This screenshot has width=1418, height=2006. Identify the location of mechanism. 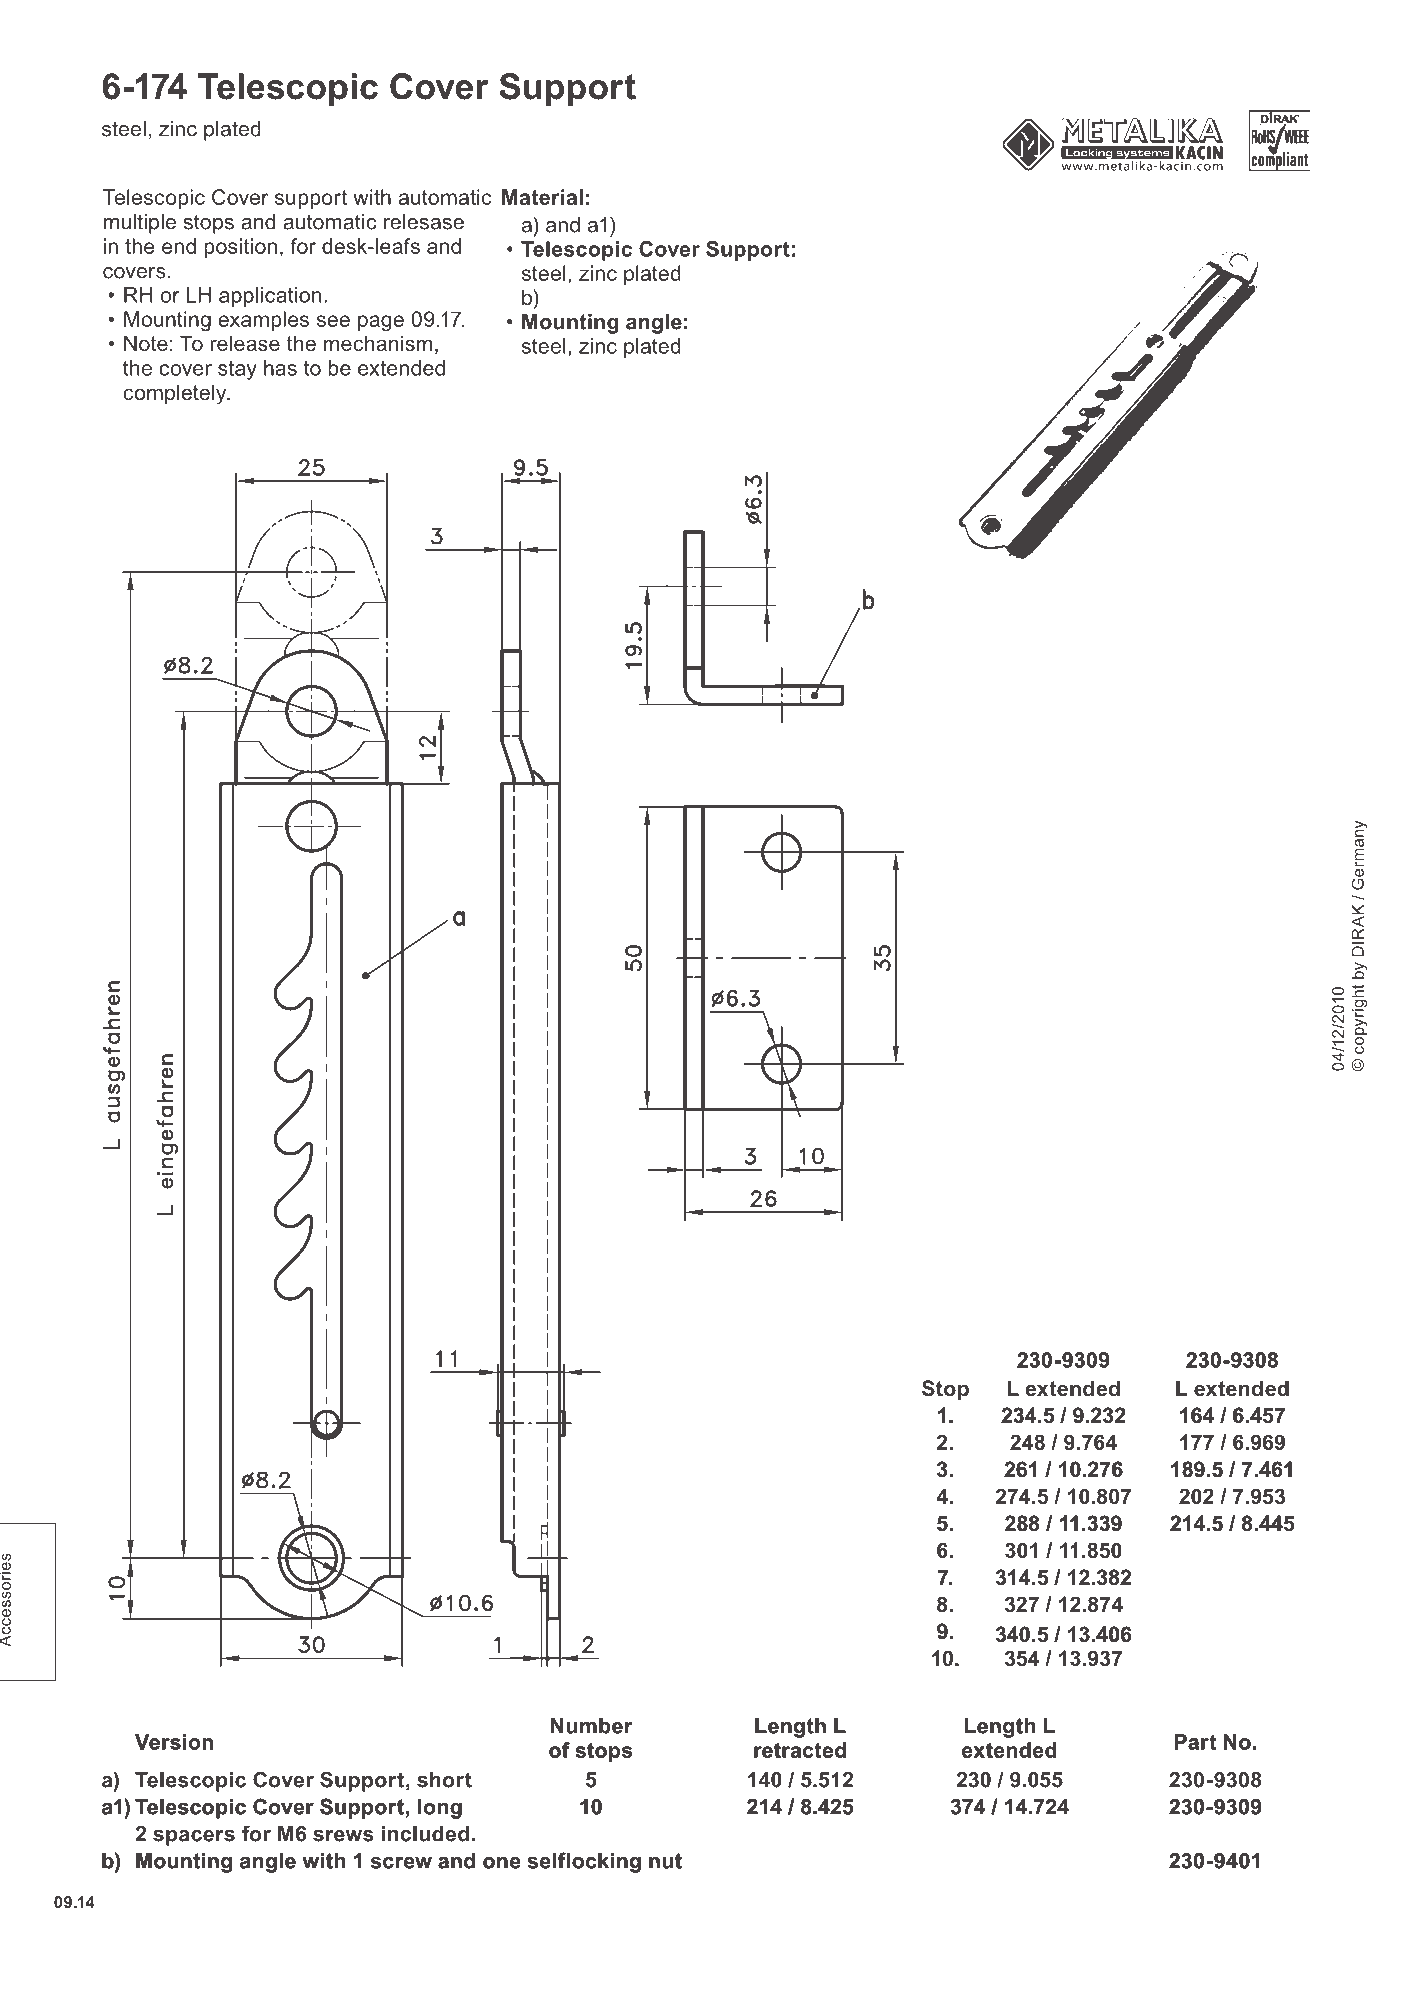
(378, 343).
